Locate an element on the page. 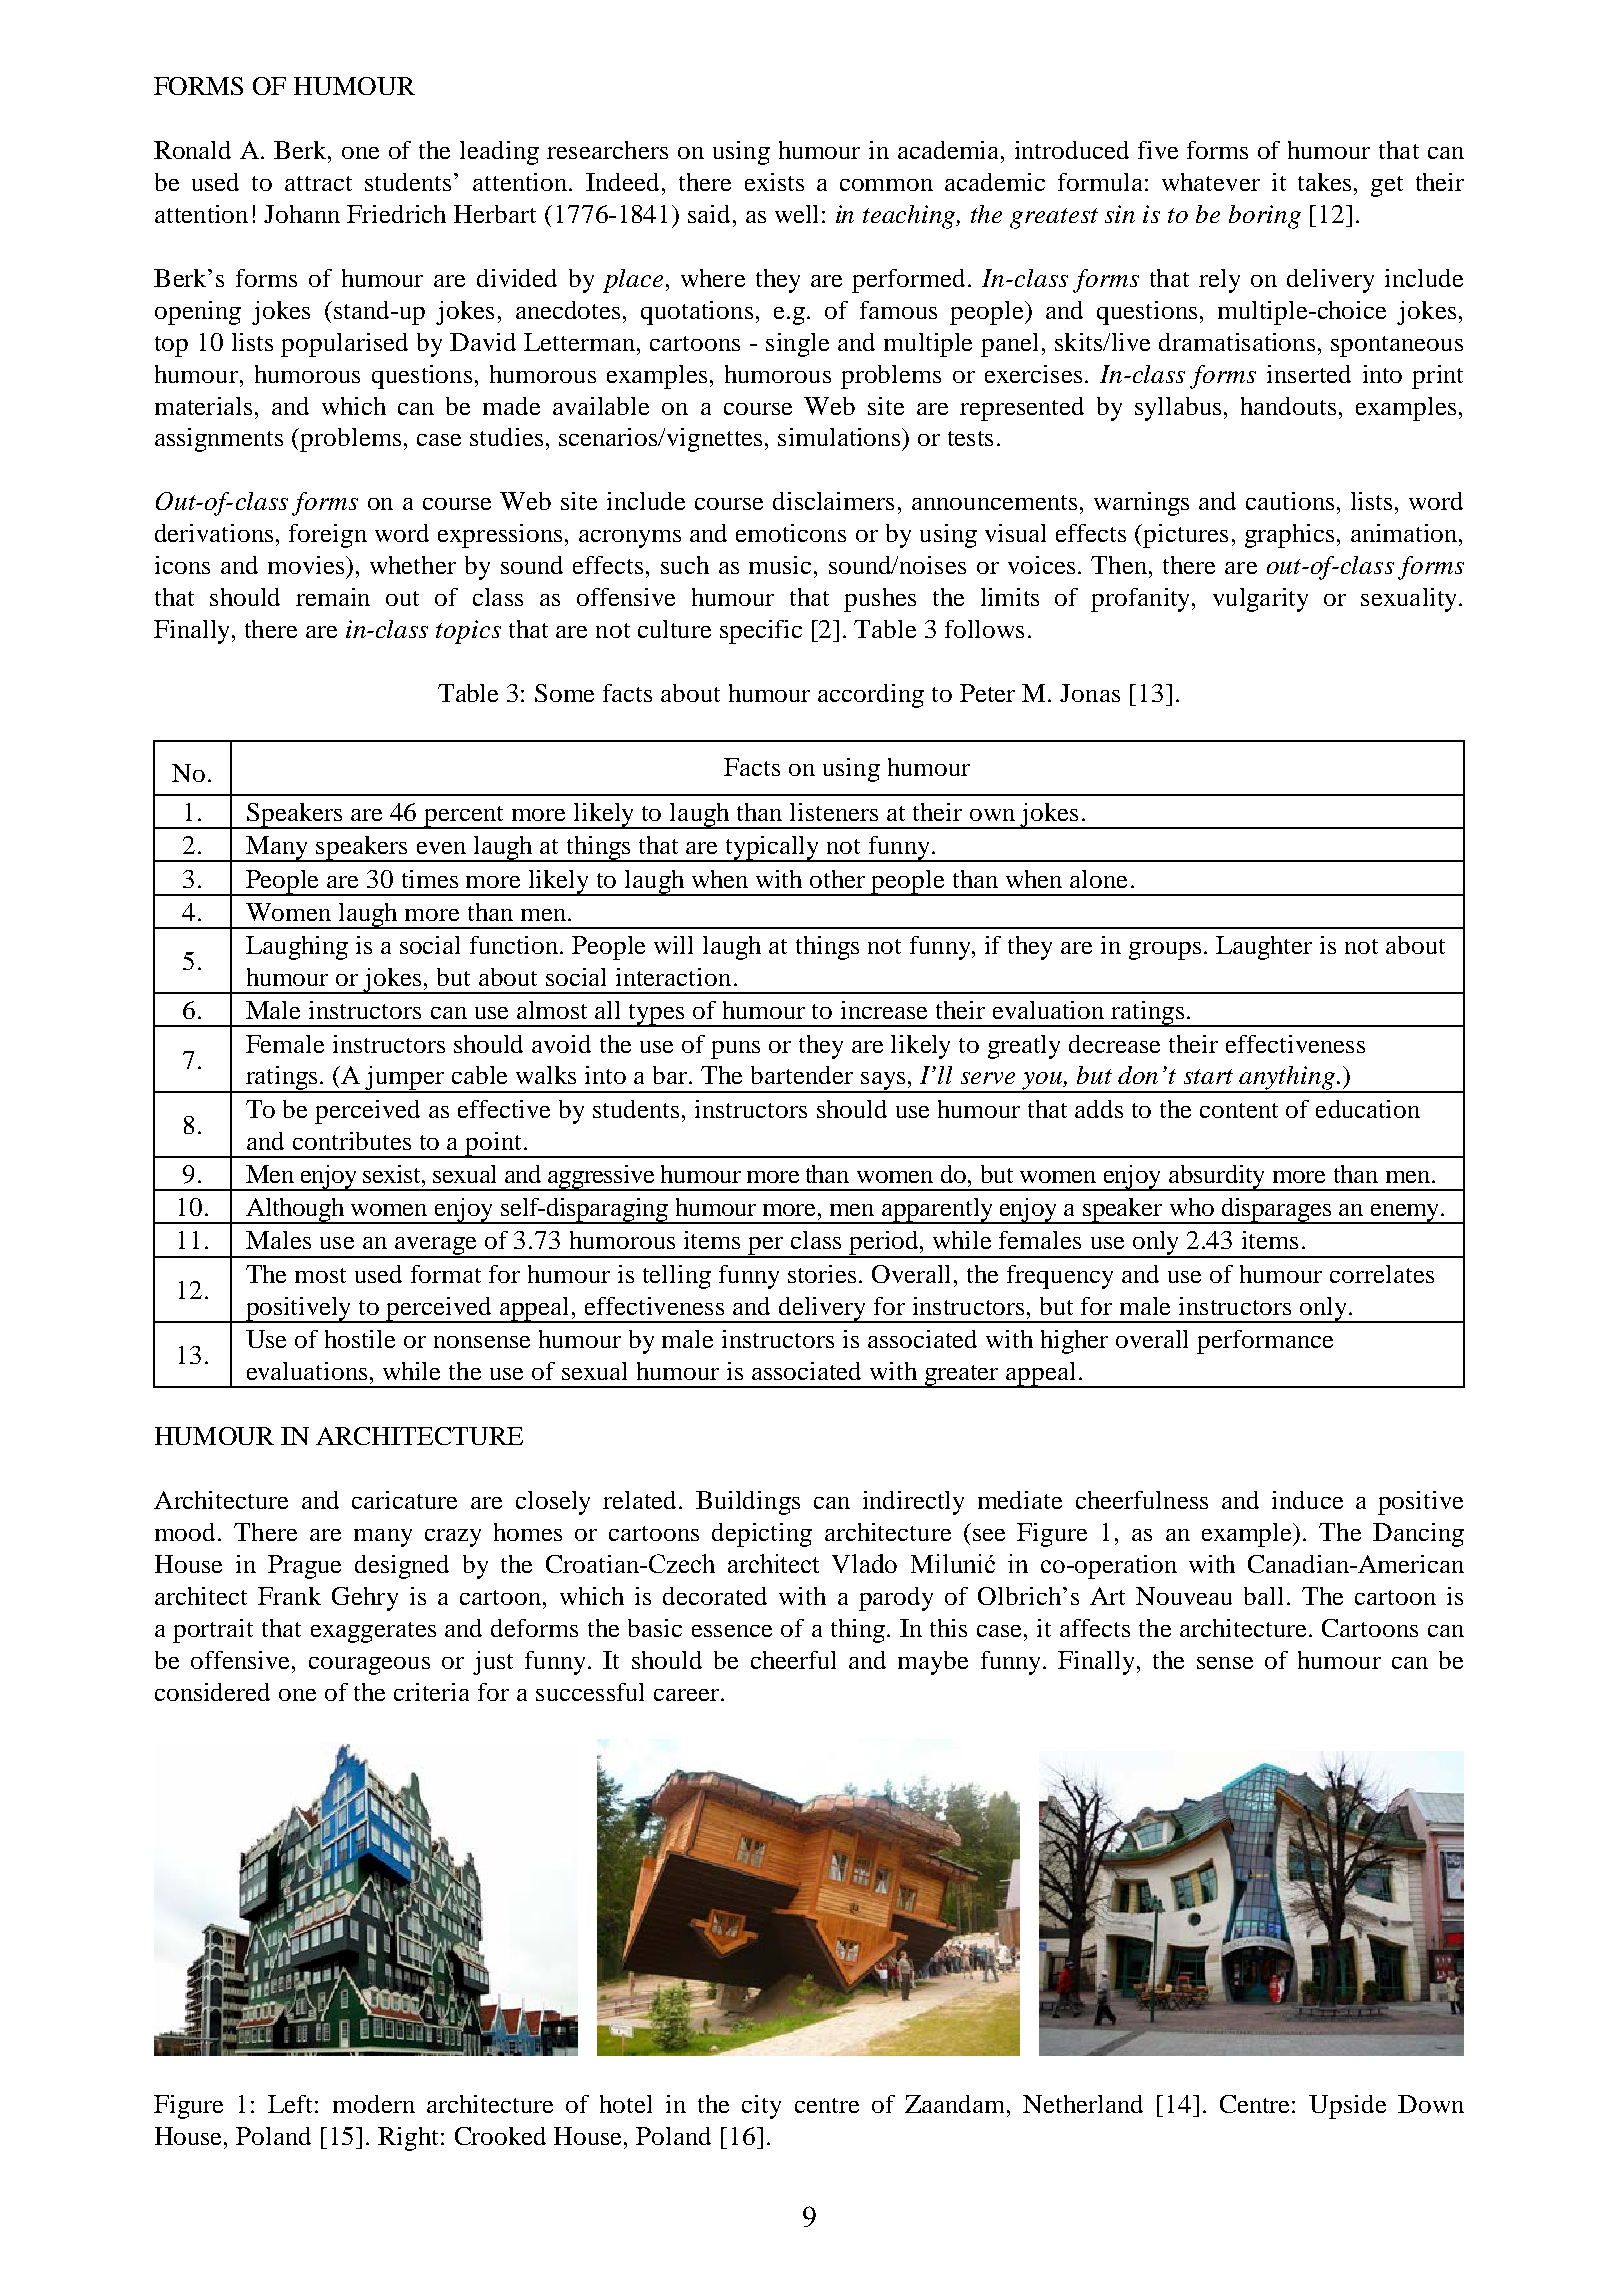 The image size is (1618, 2288). contributes is located at coordinates (352, 1141).
